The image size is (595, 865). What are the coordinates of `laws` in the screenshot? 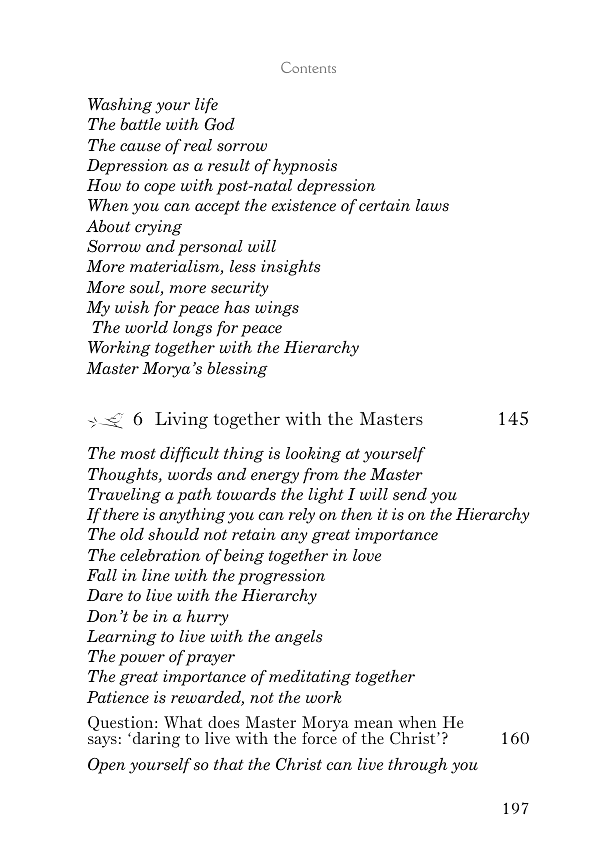 It's located at (432, 205).
